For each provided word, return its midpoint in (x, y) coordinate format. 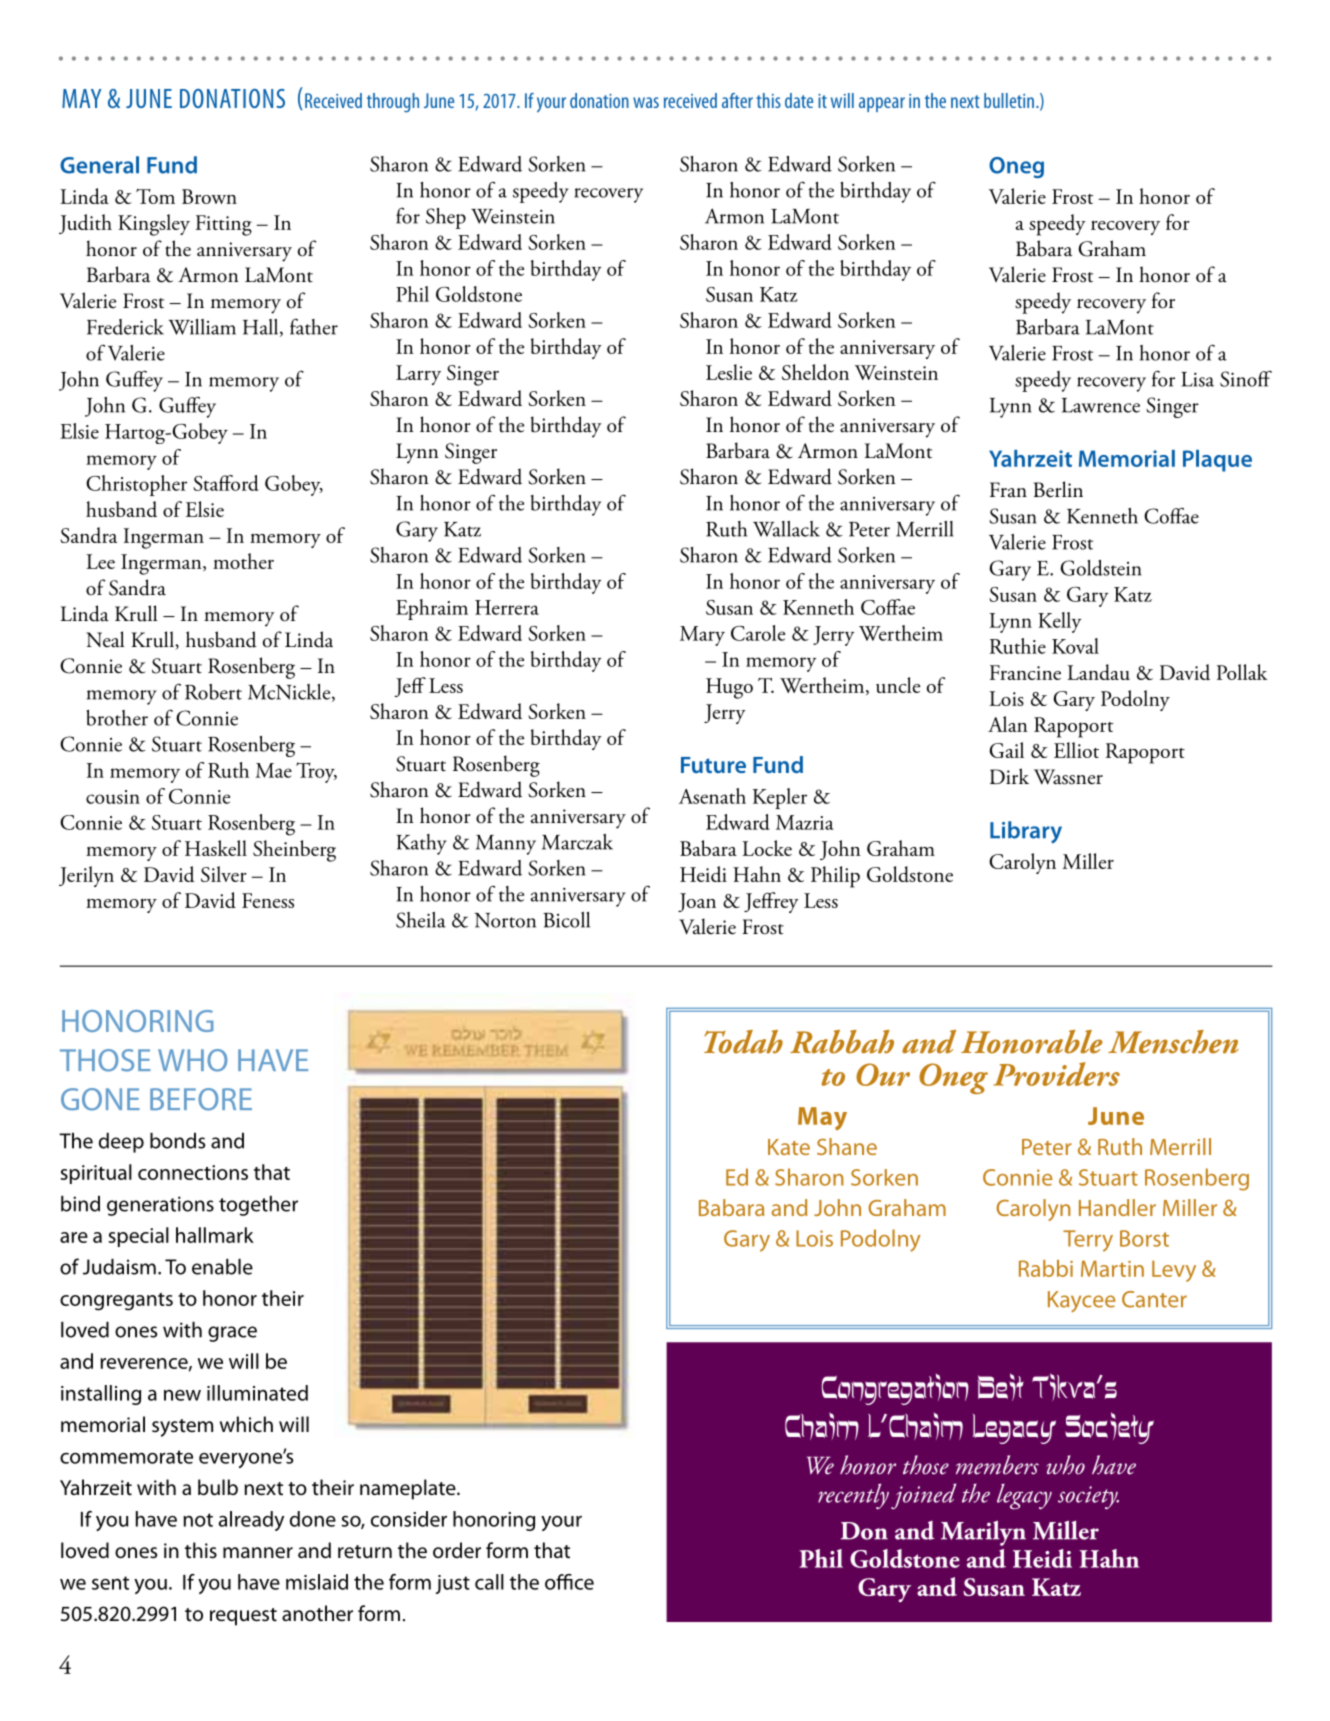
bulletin (1009, 100)
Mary (702, 636)
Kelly (1059, 622)
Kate (789, 1147)
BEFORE (201, 1099)
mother (243, 561)
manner (258, 1552)
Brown (209, 196)
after (737, 100)
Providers (1056, 1074)
